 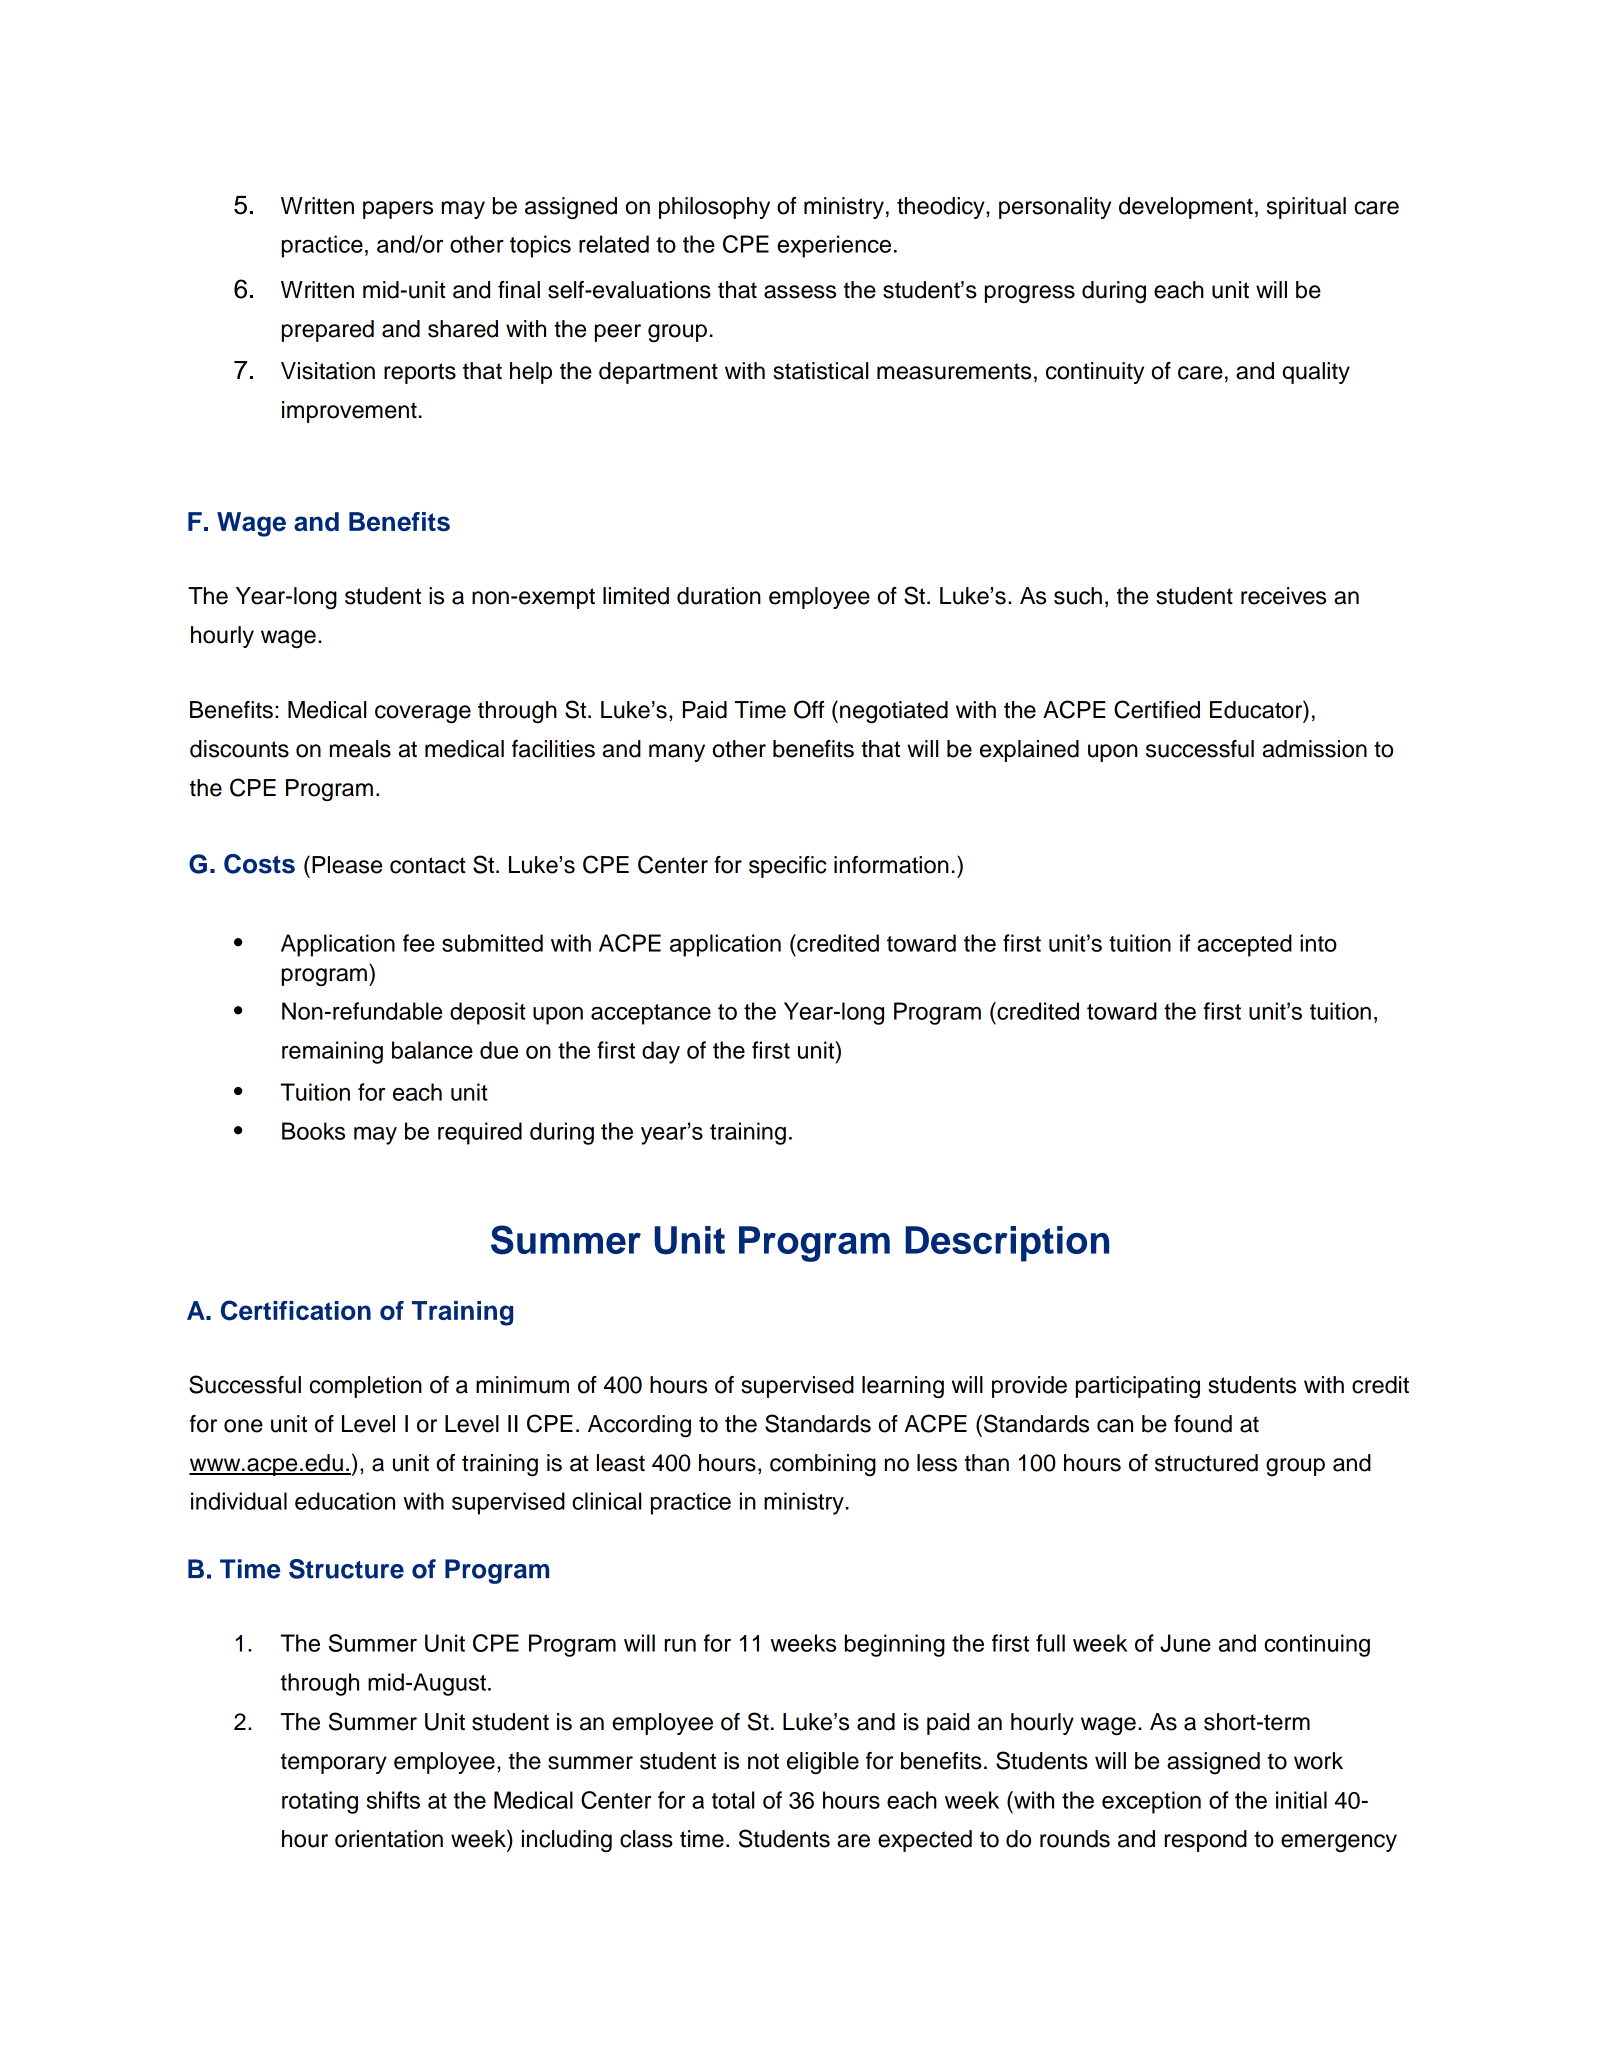 I want to click on Off, so click(x=809, y=709).
